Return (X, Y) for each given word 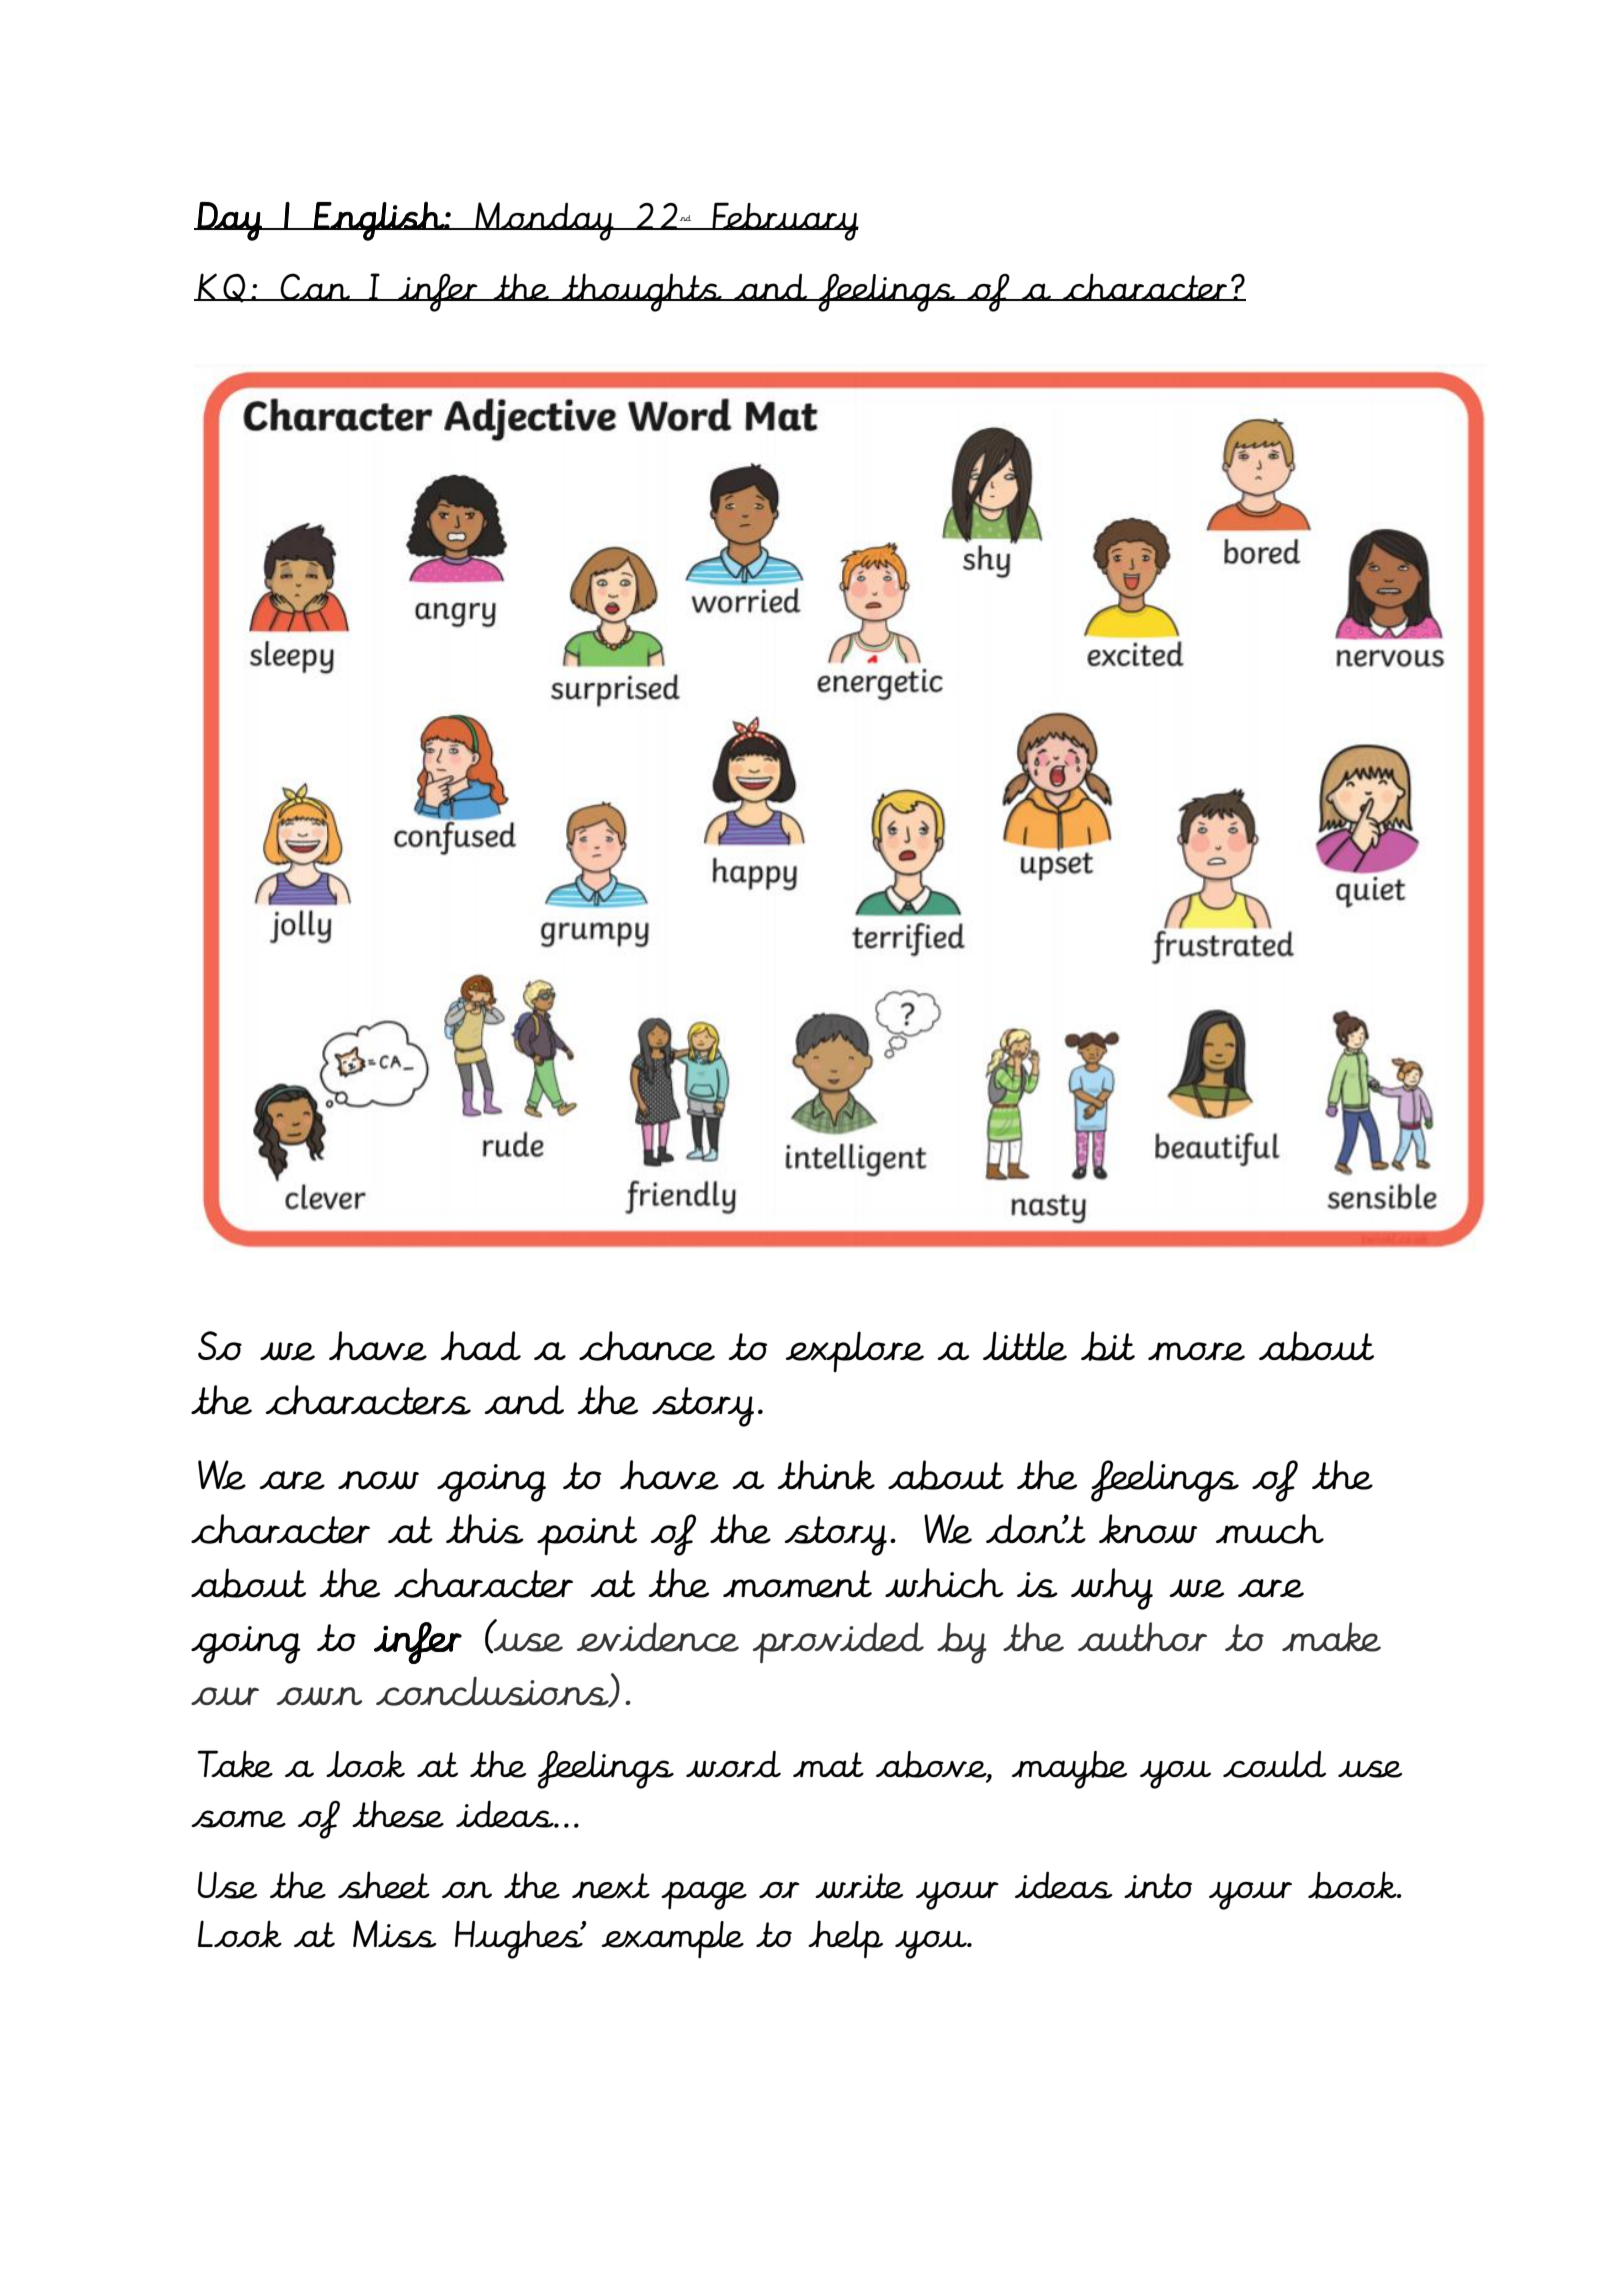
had (480, 1346)
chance (647, 1346)
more (1196, 1351)
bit (1108, 1346)
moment (797, 1584)
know (1148, 1529)
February (784, 221)
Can (316, 287)
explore (854, 1351)
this (485, 1529)
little (1025, 1346)
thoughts (642, 292)
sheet (384, 1885)
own (319, 1696)
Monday (544, 221)
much (1270, 1529)
